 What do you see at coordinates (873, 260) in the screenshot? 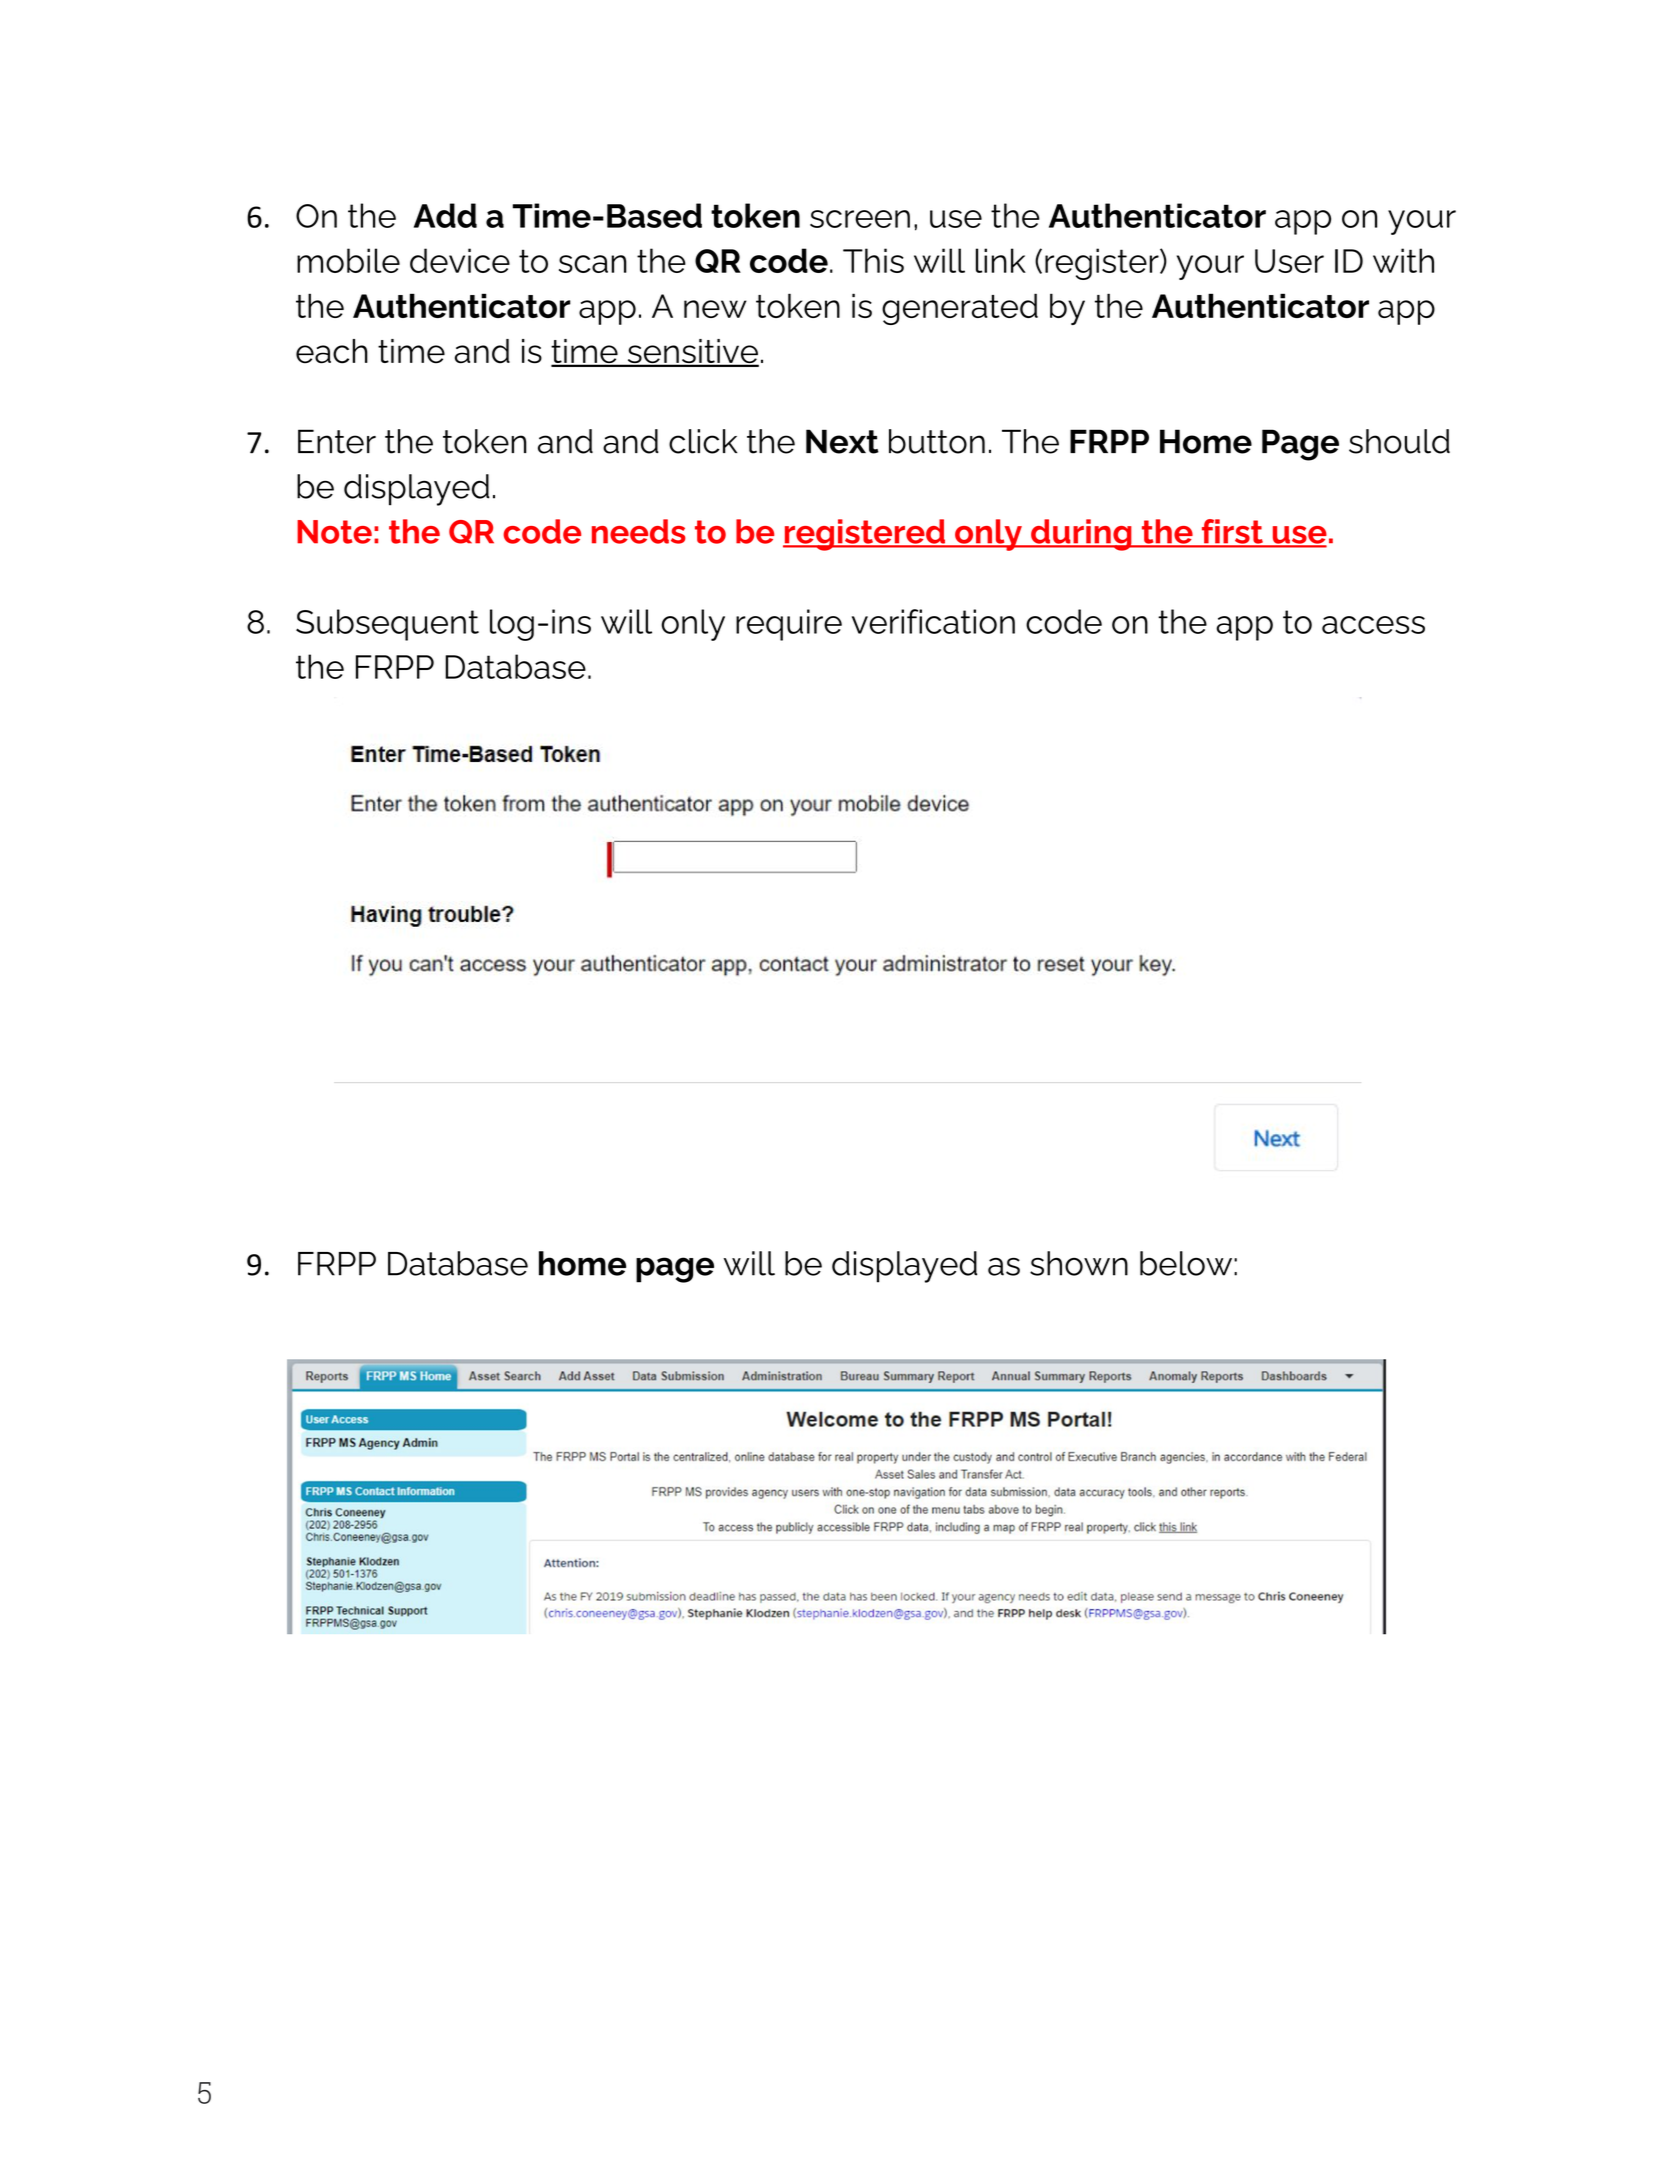
I see `This` at bounding box center [873, 260].
